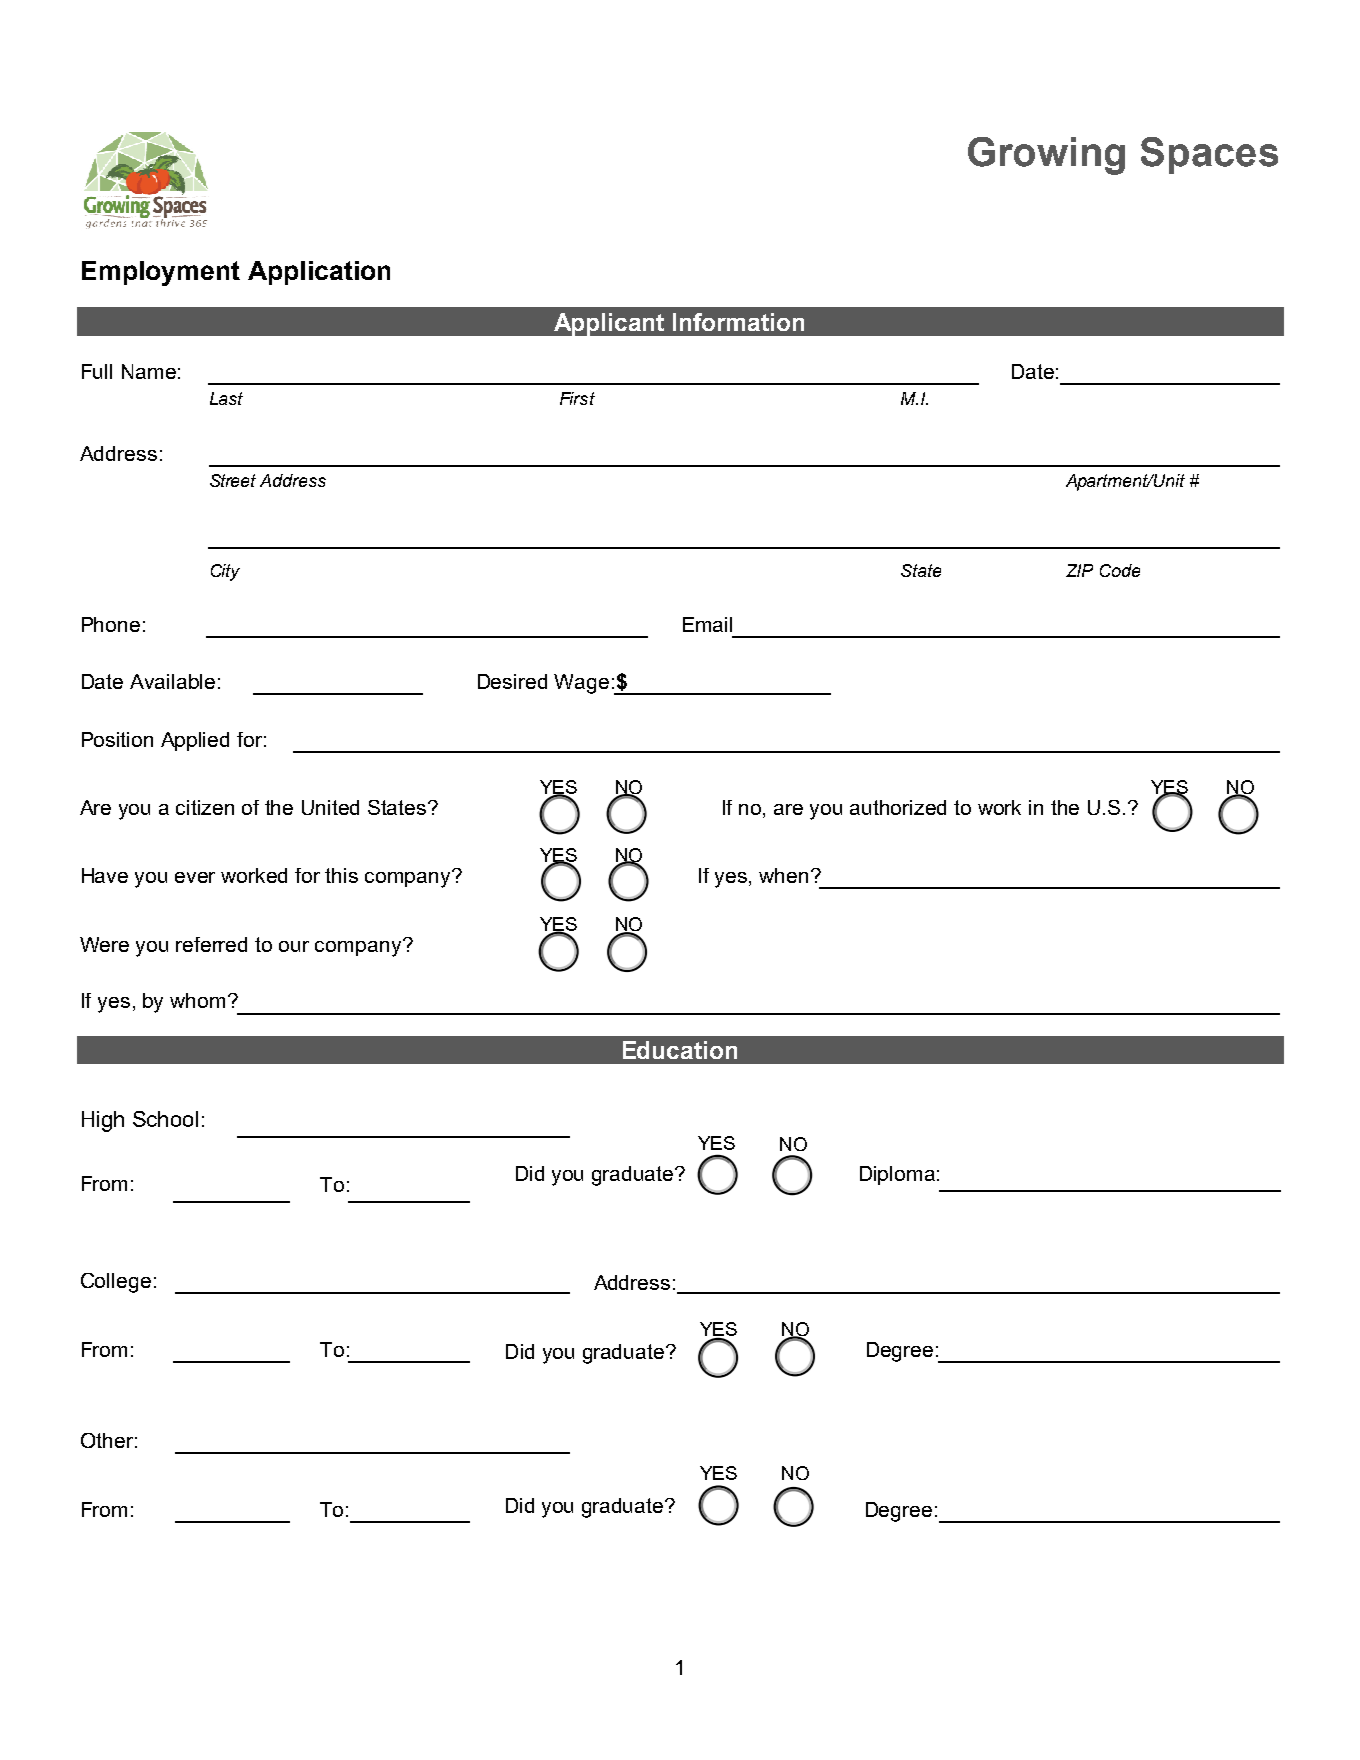  Describe the element at coordinates (161, 273) in the screenshot. I see `Employment` at that location.
